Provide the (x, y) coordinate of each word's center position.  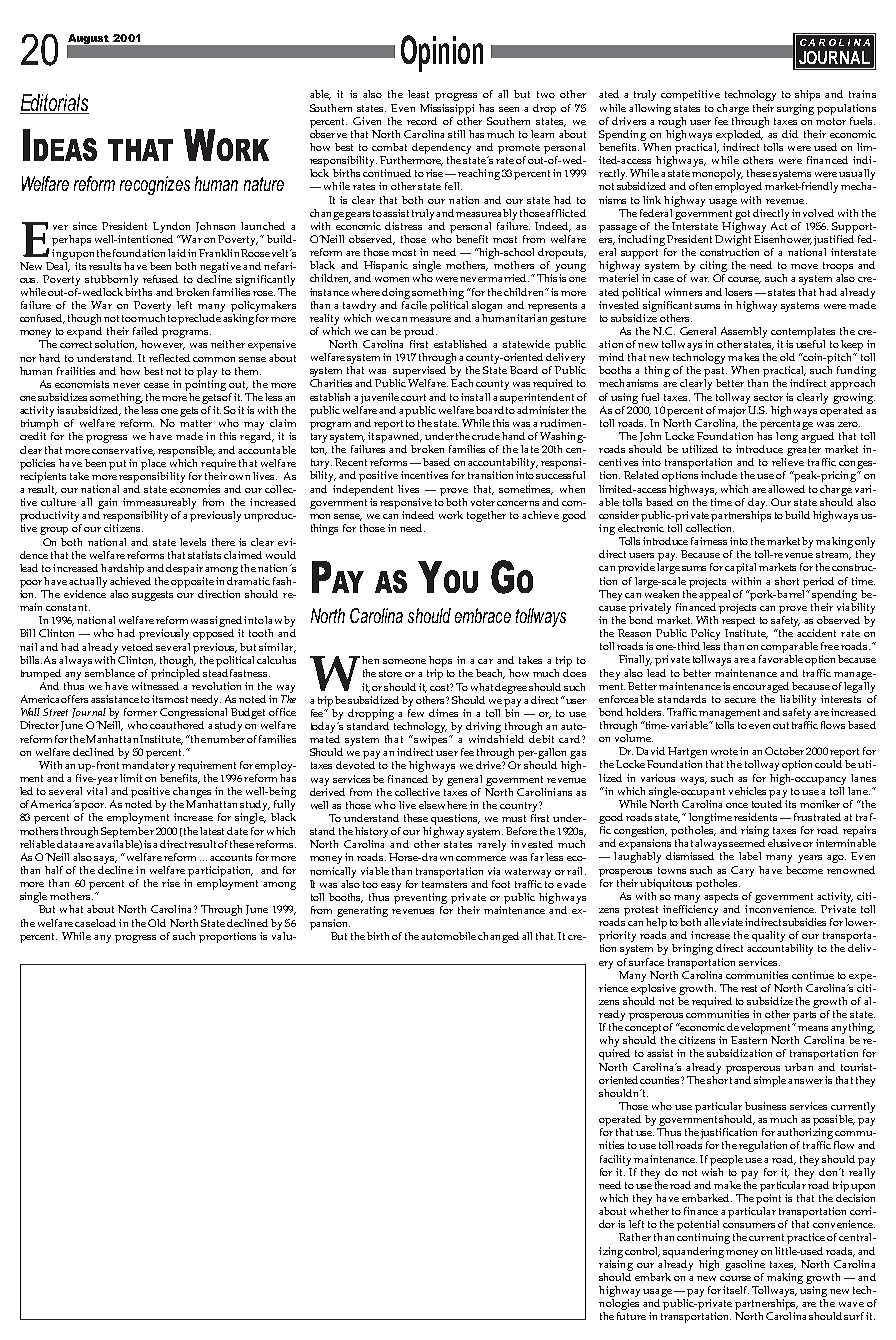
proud (420, 332)
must (514, 818)
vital (97, 791)
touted (768, 802)
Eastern (749, 1040)
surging (795, 109)
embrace (483, 615)
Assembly (744, 332)
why (609, 1043)
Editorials (54, 104)
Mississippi (447, 109)
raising (616, 1265)
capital (740, 568)
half (54, 870)
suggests (152, 596)
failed (145, 331)
